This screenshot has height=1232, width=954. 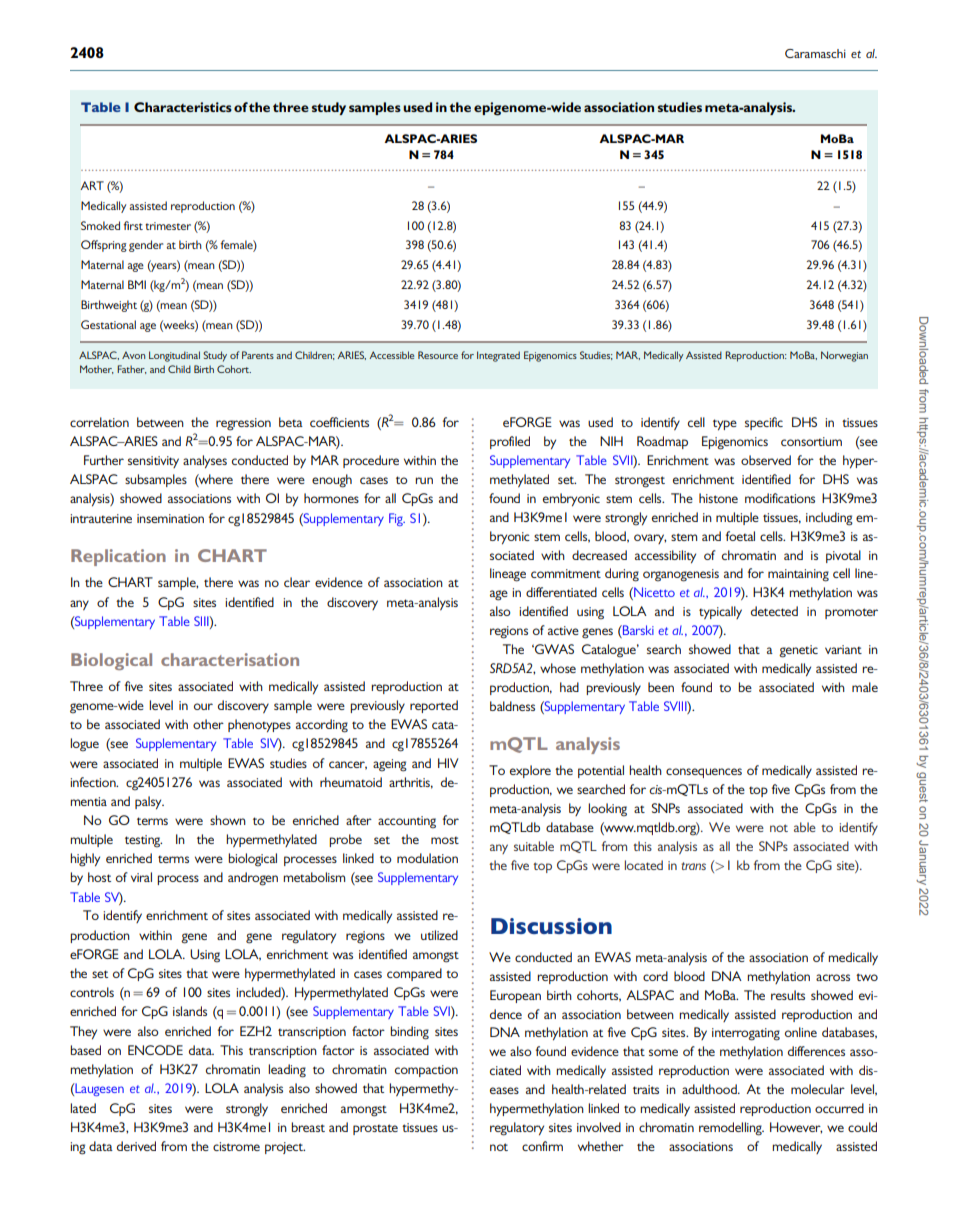 I want to click on profiled, so click(x=510, y=442).
